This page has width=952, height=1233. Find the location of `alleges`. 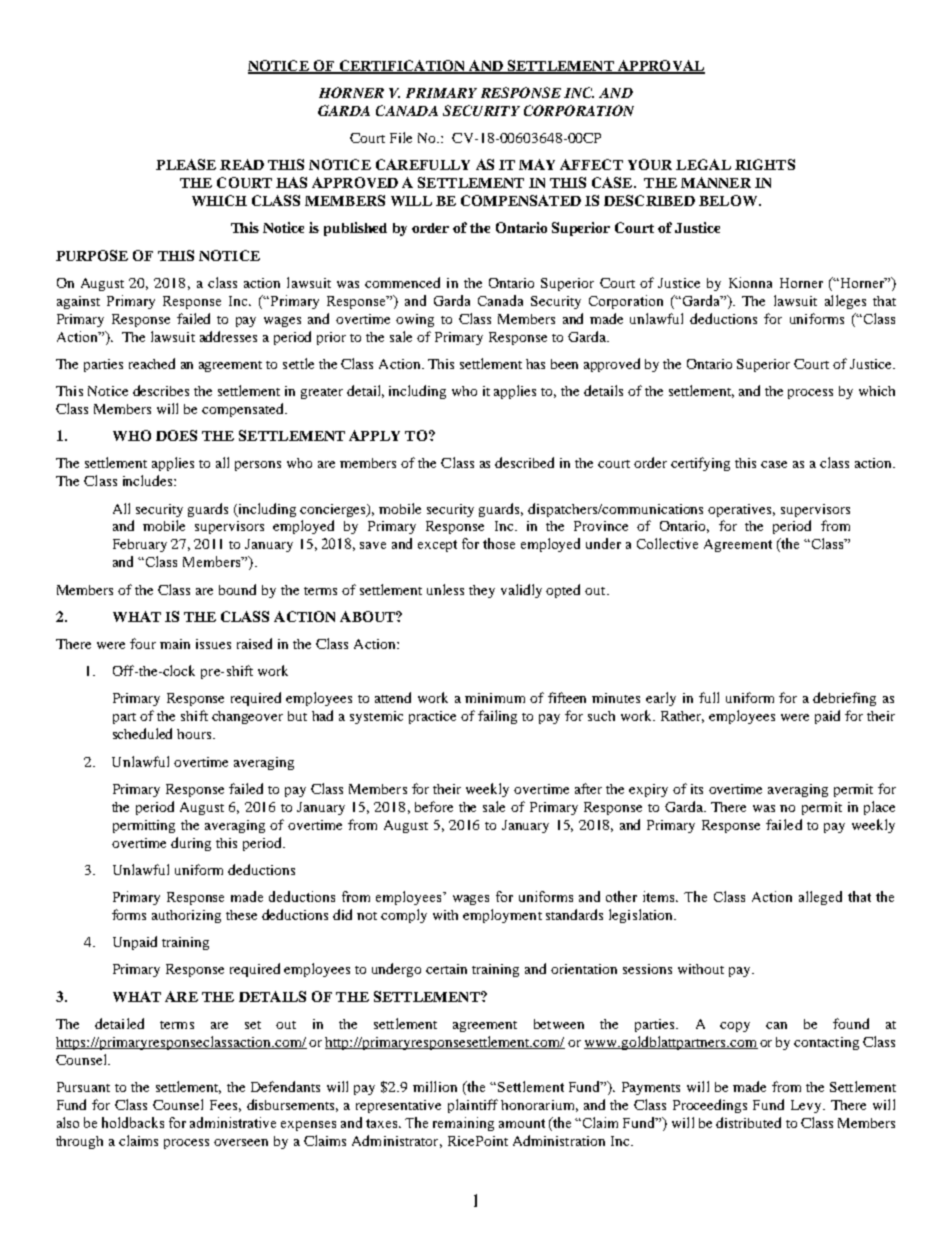

alleges is located at coordinates (845, 302).
